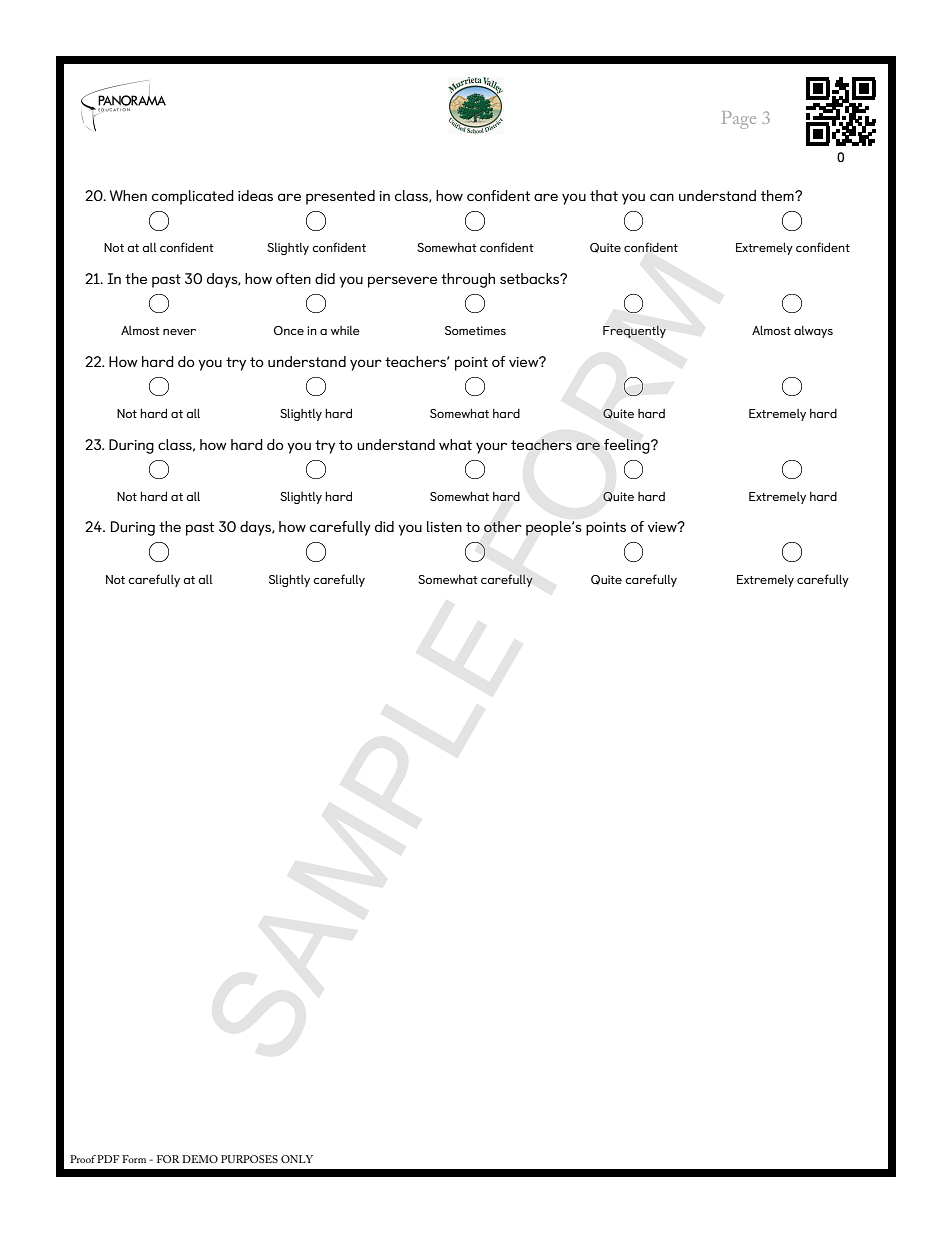 Image resolution: width=952 pixels, height=1233 pixels. I want to click on listen, so click(444, 526).
